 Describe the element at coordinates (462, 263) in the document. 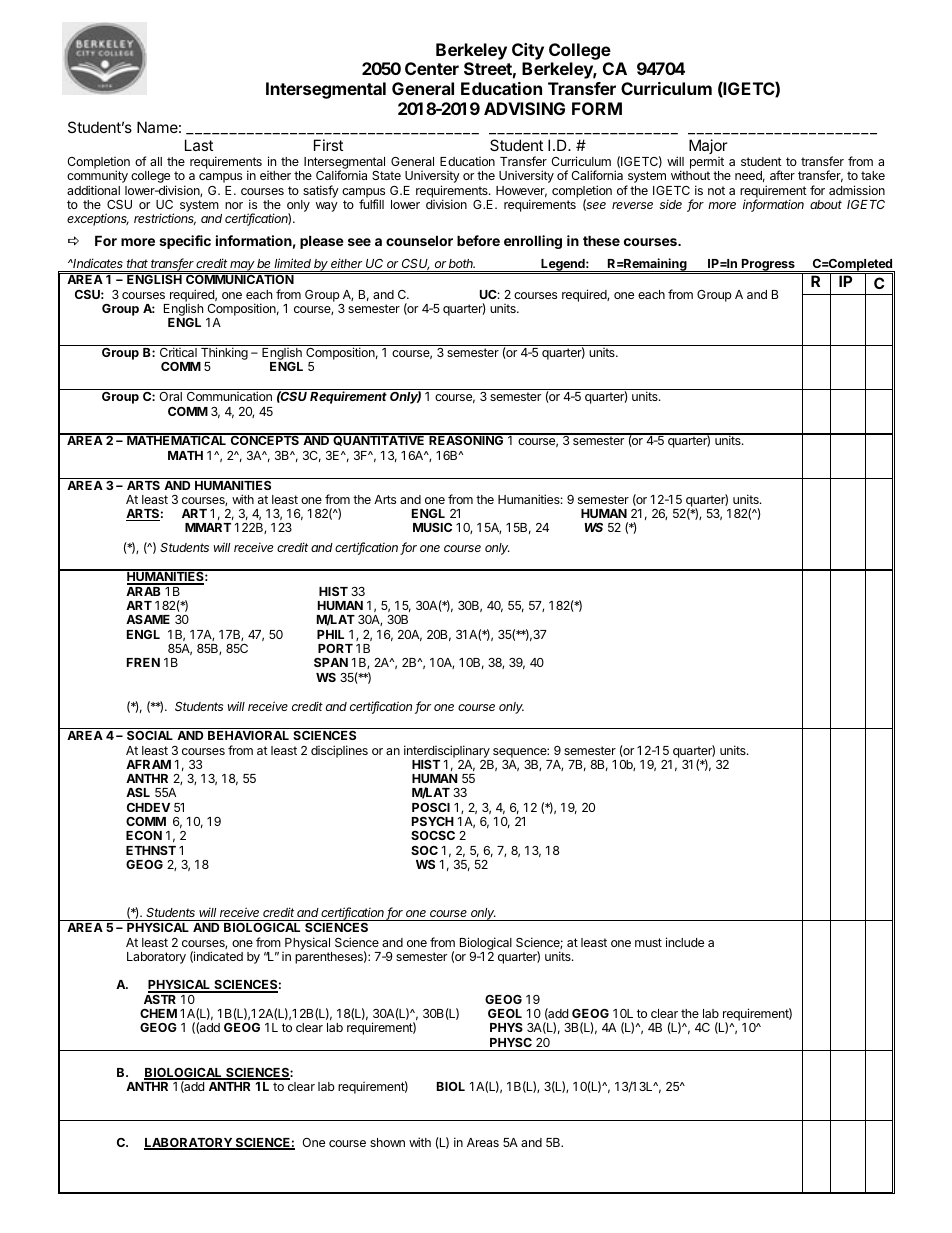

I see `both` at that location.
